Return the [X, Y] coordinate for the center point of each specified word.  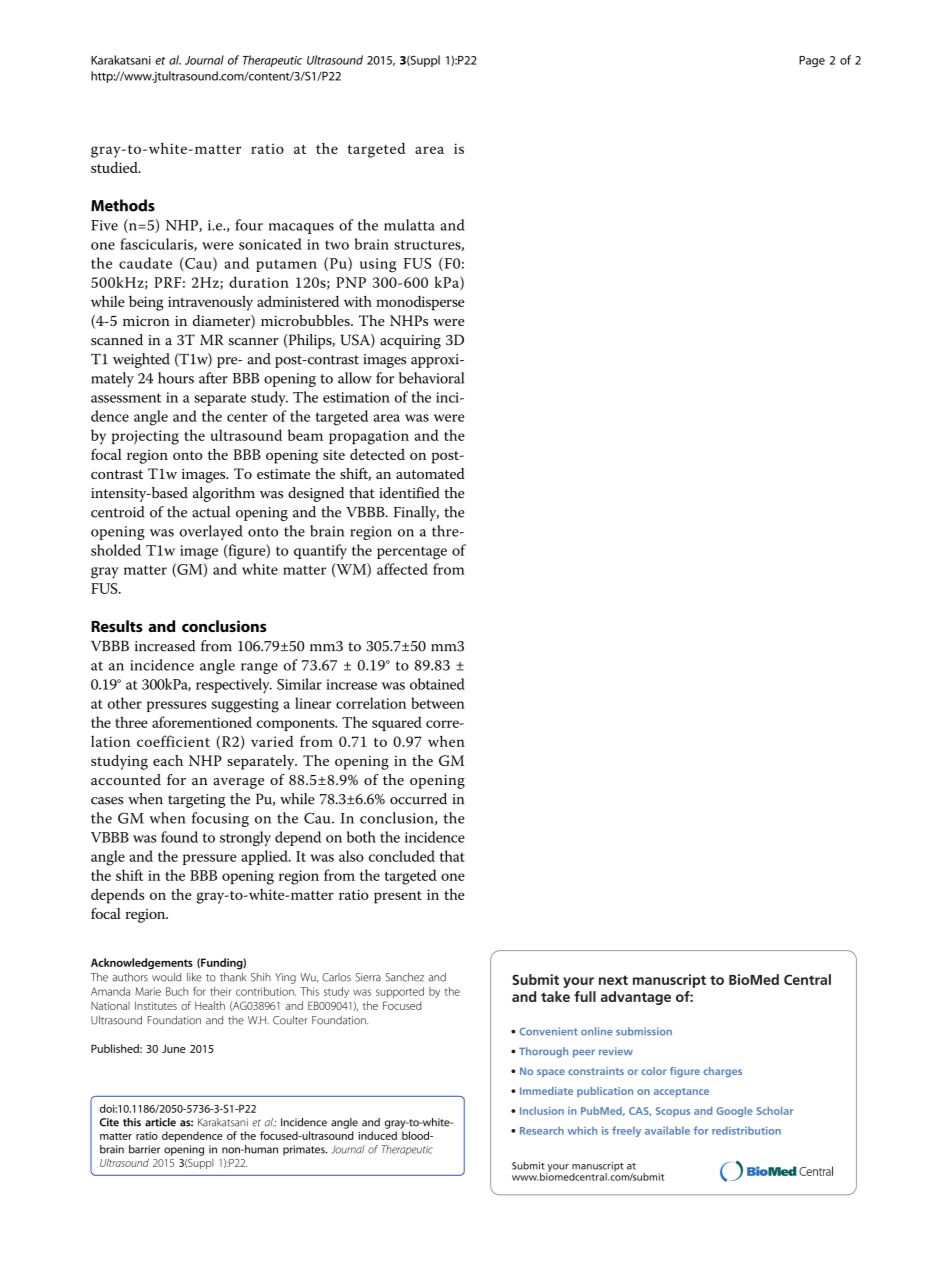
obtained [437, 684]
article [160, 1122]
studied [115, 167]
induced [377, 1135]
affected [402, 569]
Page [812, 61]
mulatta [409, 225]
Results [117, 626]
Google [735, 1112]
